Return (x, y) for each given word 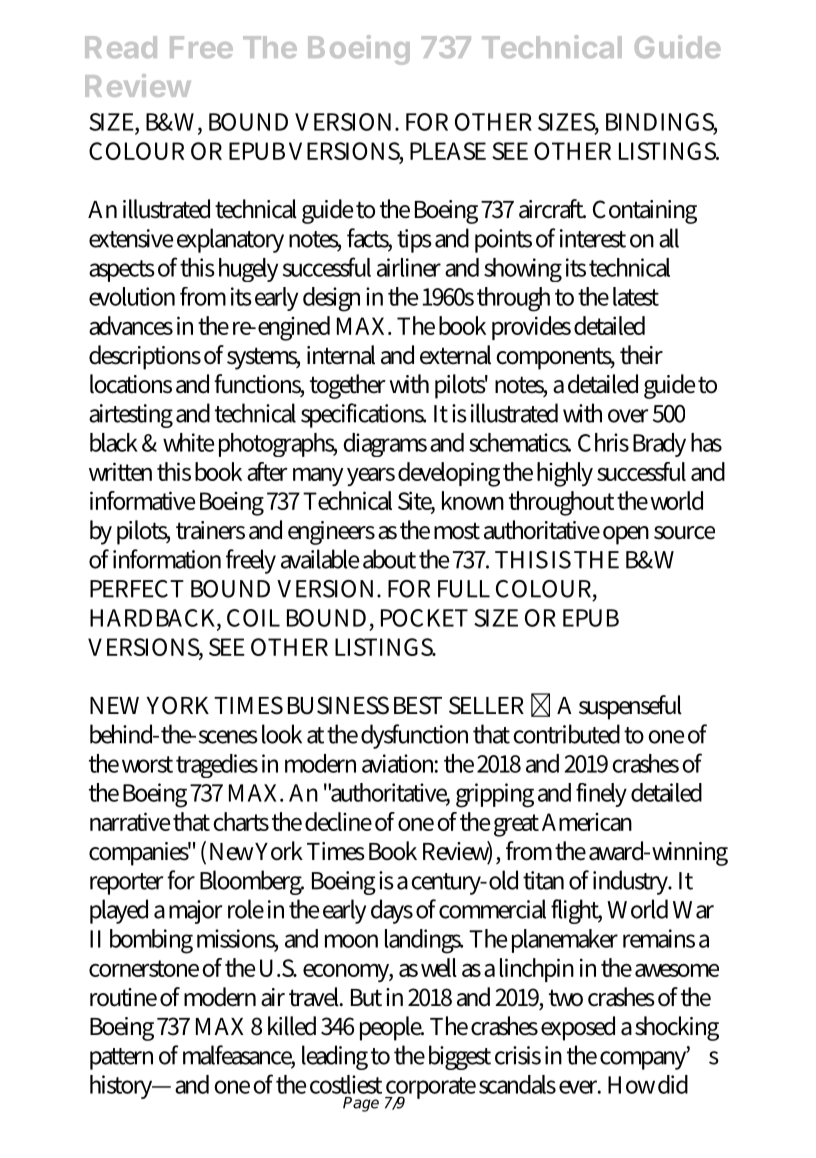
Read (121, 47)
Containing (645, 212)
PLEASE (448, 151)
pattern (121, 1059)
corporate (430, 1089)
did (673, 1084)
